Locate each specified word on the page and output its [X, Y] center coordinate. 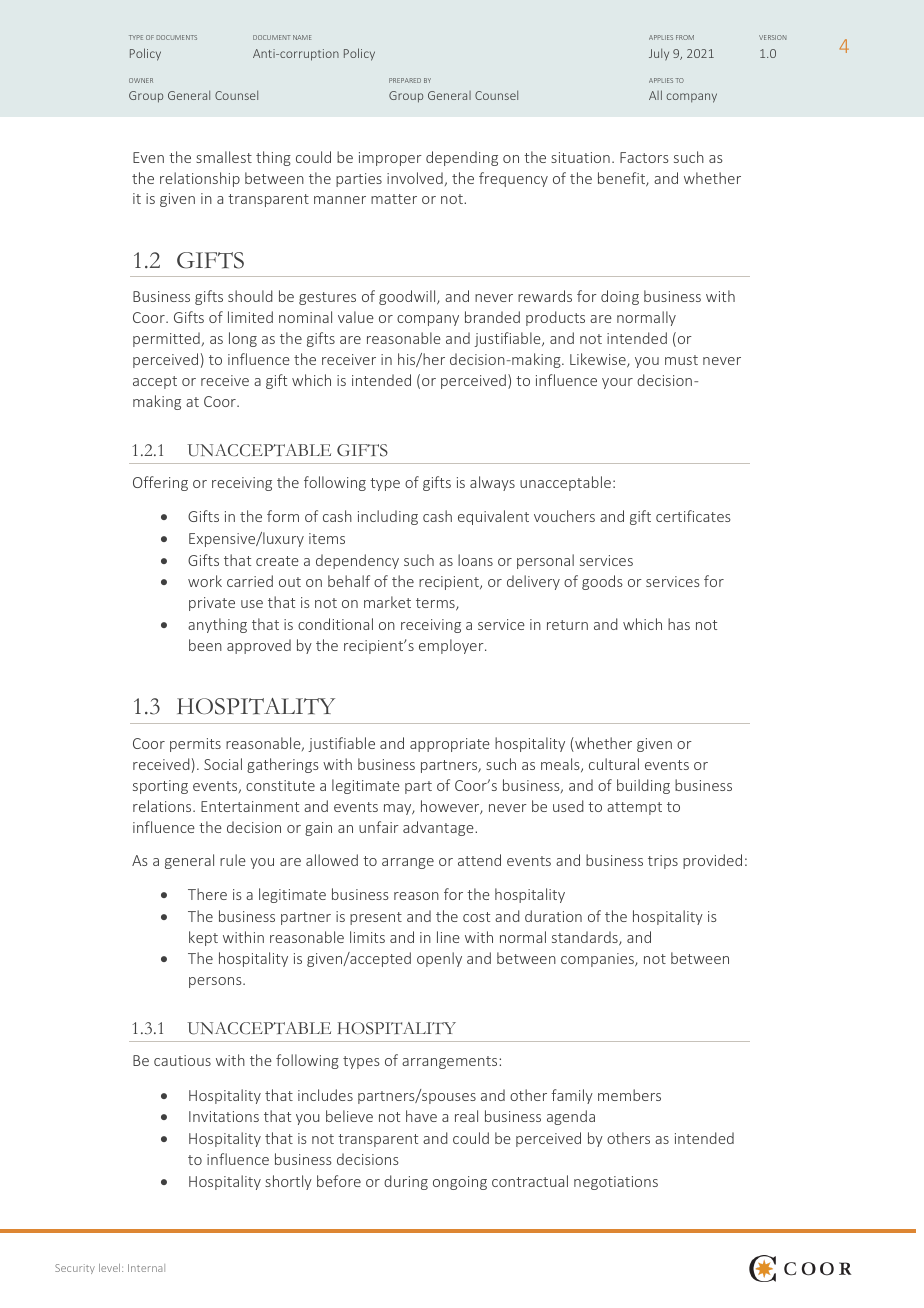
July [659, 54]
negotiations [616, 1183]
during [406, 1182]
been [205, 645]
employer [452, 646]
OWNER [141, 80]
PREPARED [405, 80]
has [679, 624]
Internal [146, 1268]
